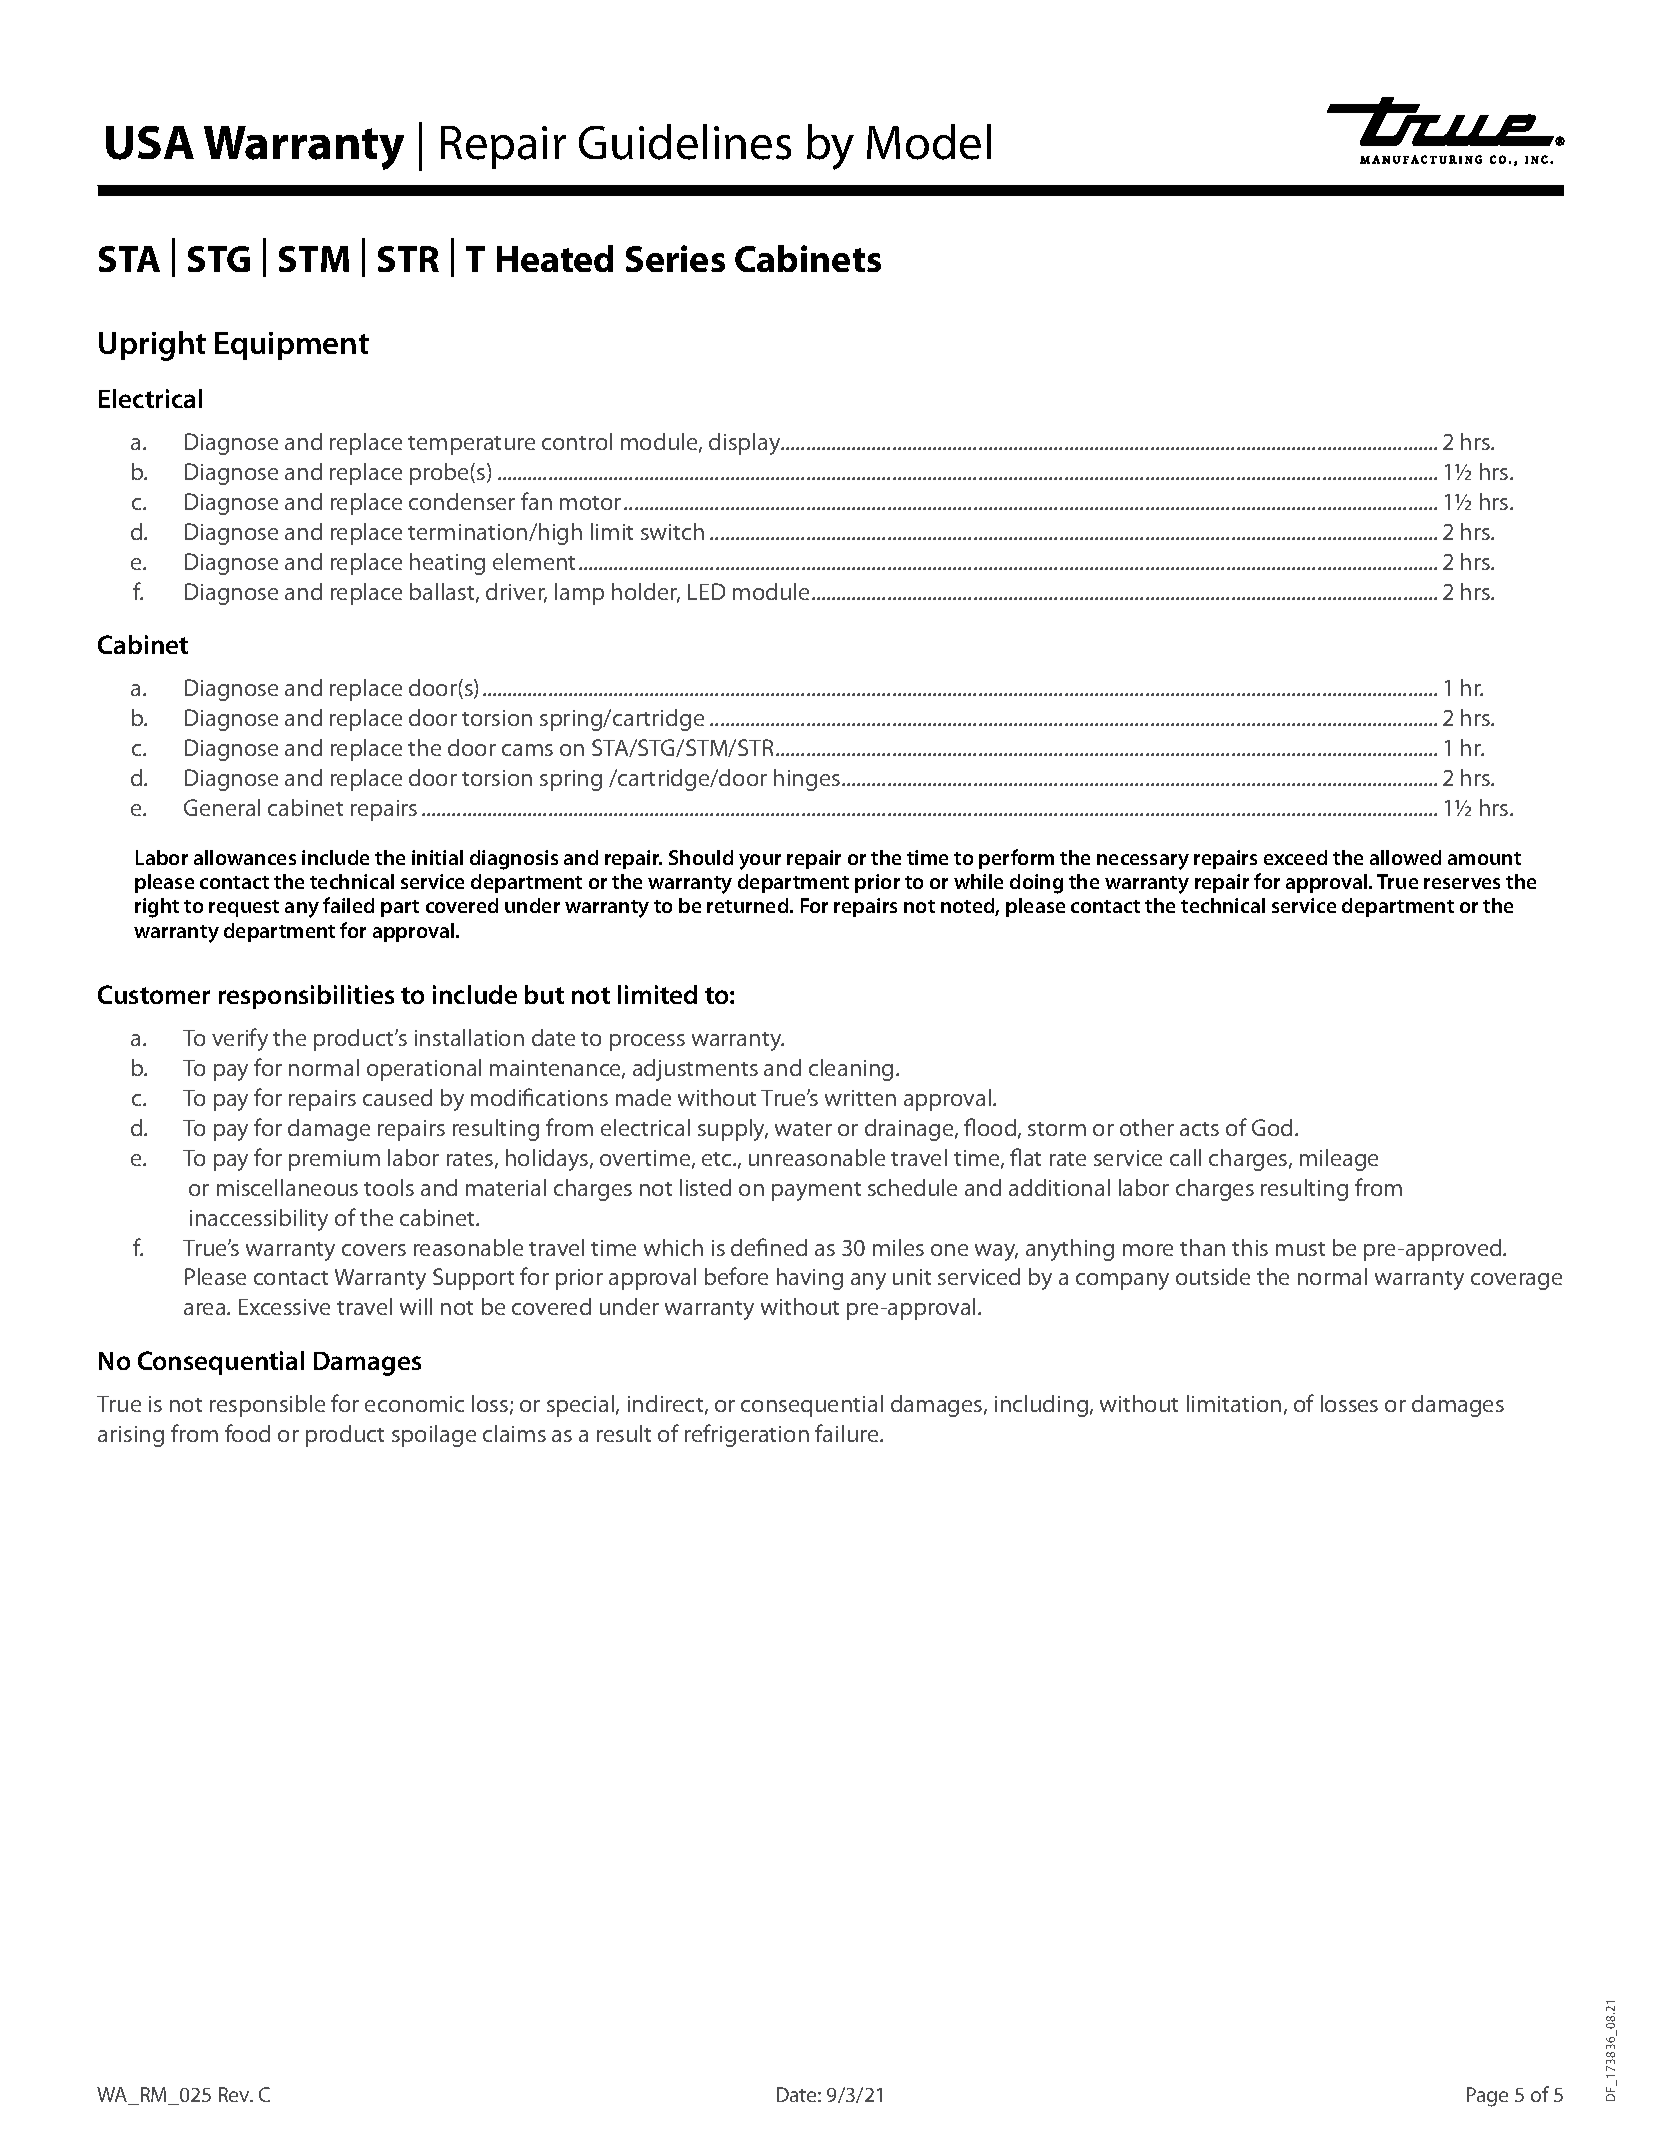 The image size is (1662, 2151). Describe the element at coordinates (150, 143) in the document. I see `USA` at that location.
